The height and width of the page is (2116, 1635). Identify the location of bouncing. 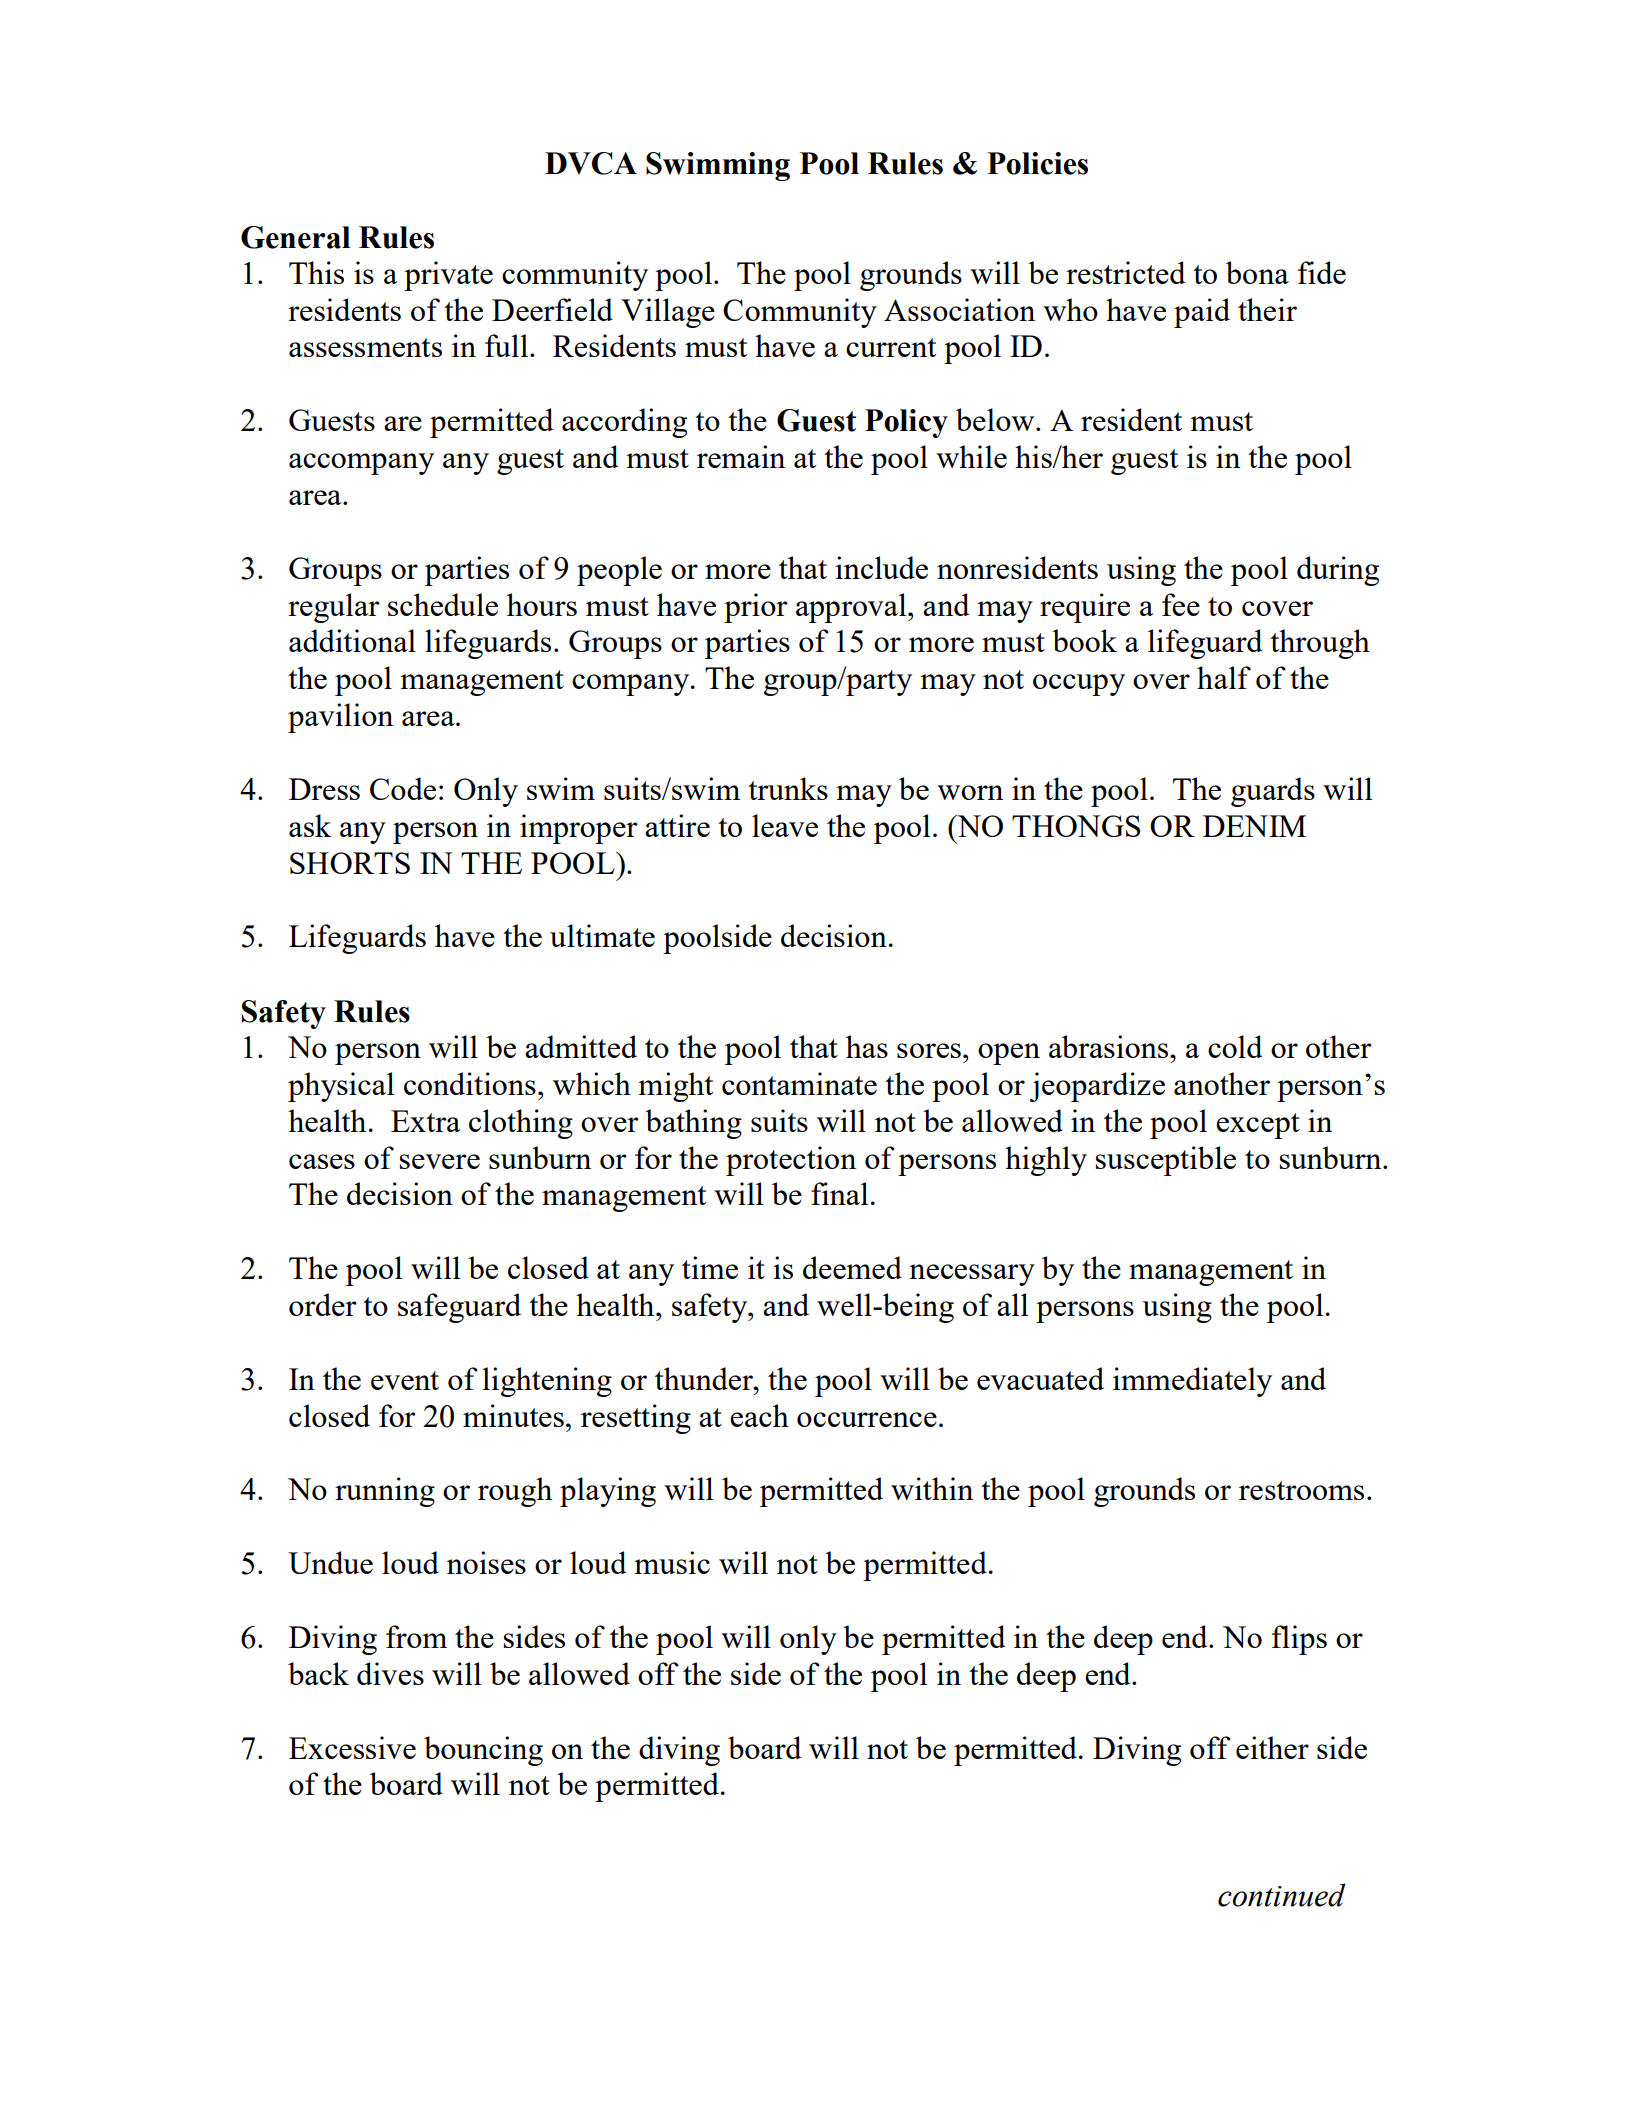
(483, 1751).
